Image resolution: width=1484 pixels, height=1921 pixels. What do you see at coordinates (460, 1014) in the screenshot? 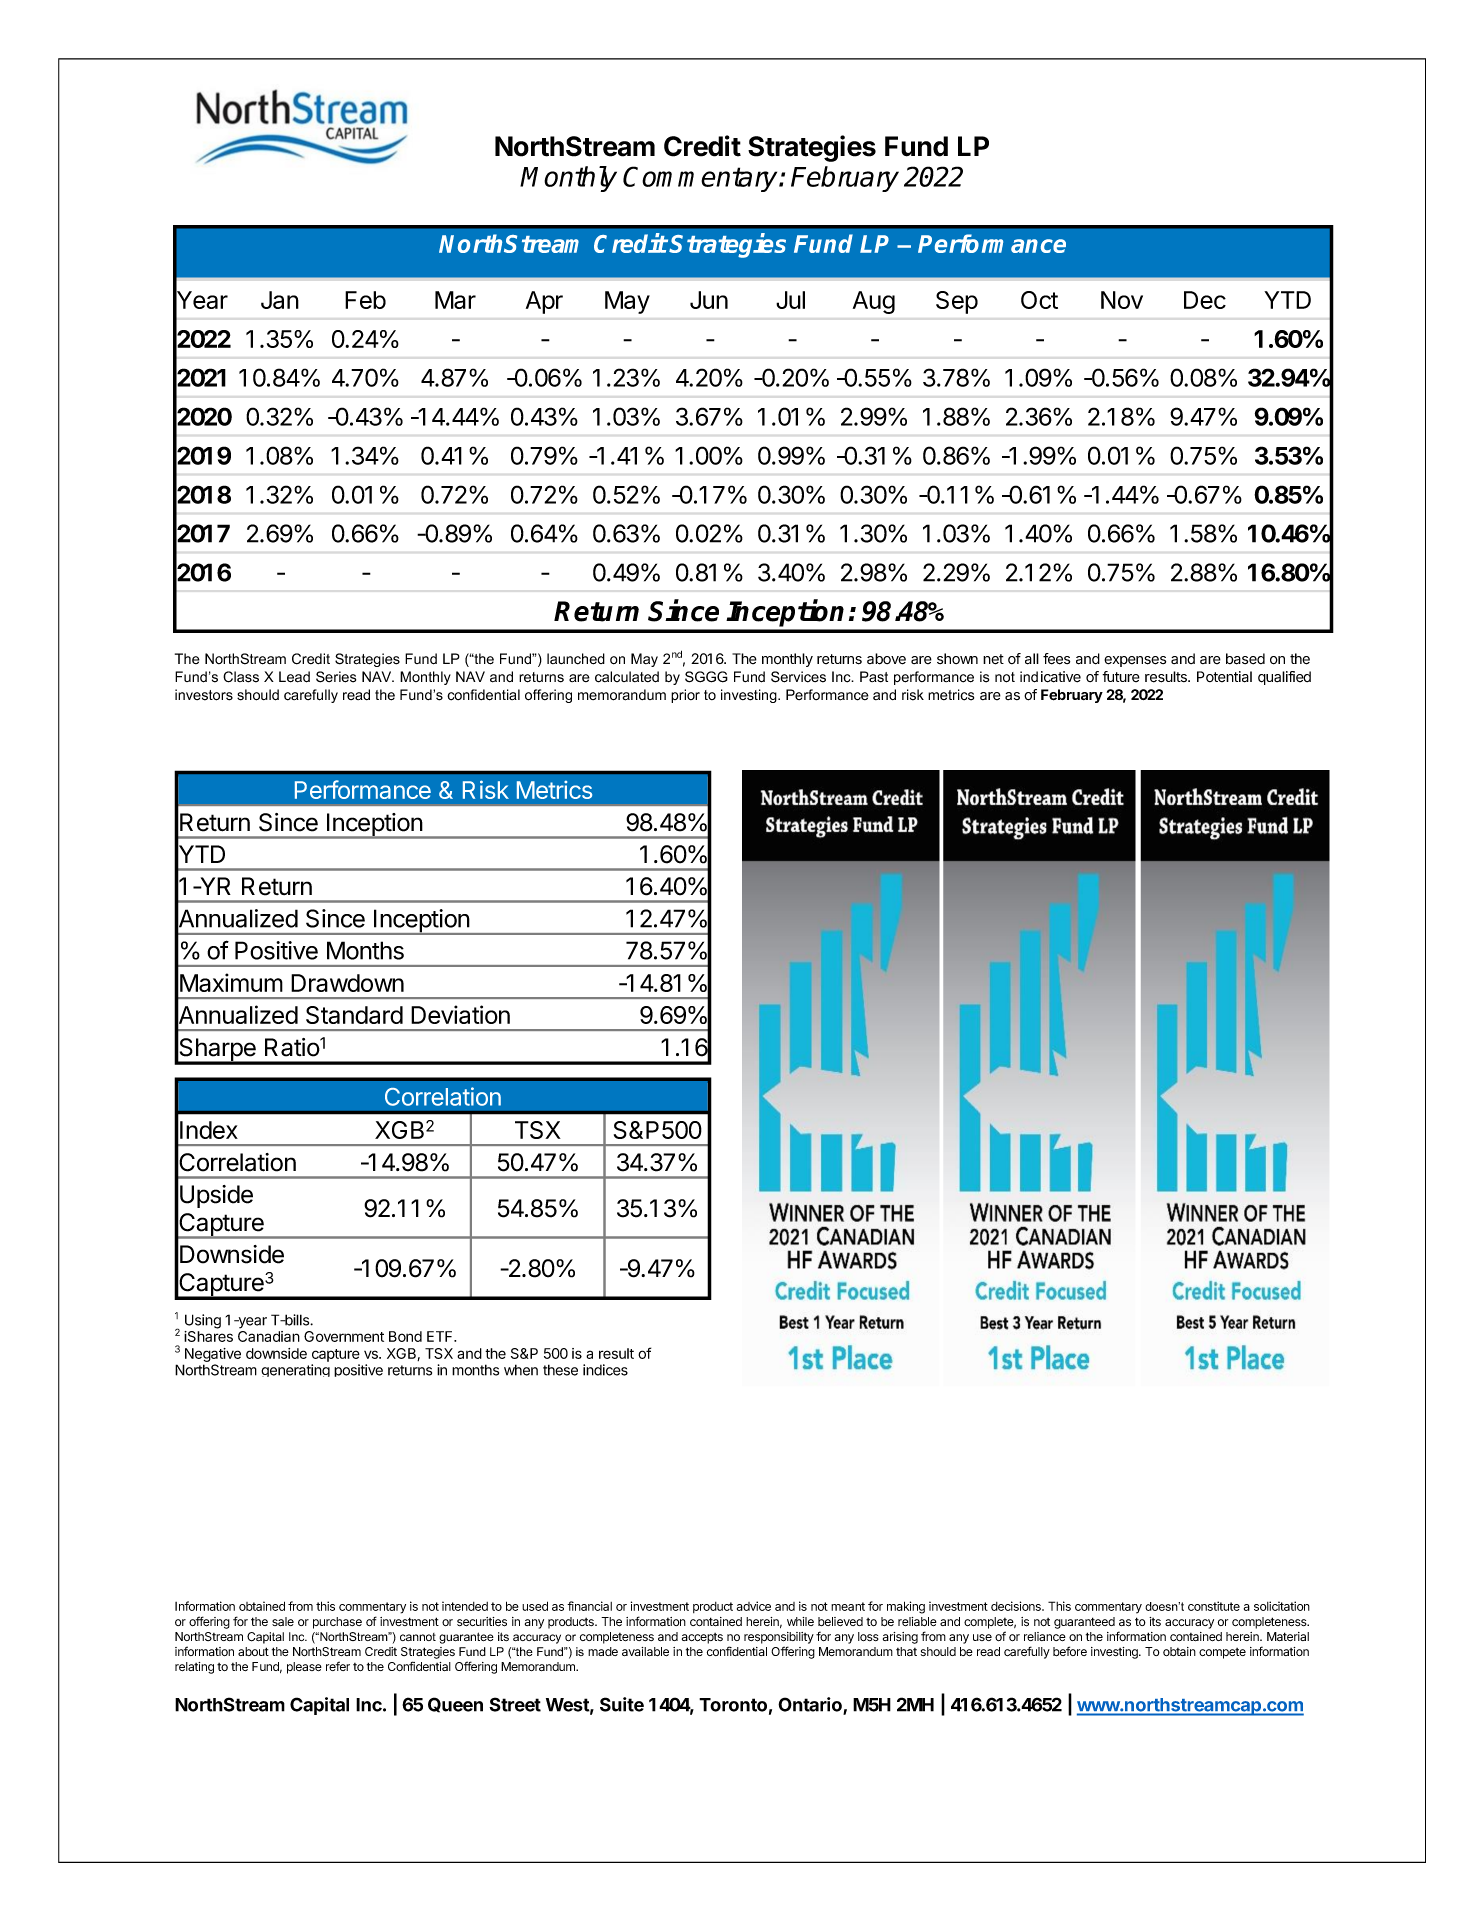
I see `Deviation` at bounding box center [460, 1014].
